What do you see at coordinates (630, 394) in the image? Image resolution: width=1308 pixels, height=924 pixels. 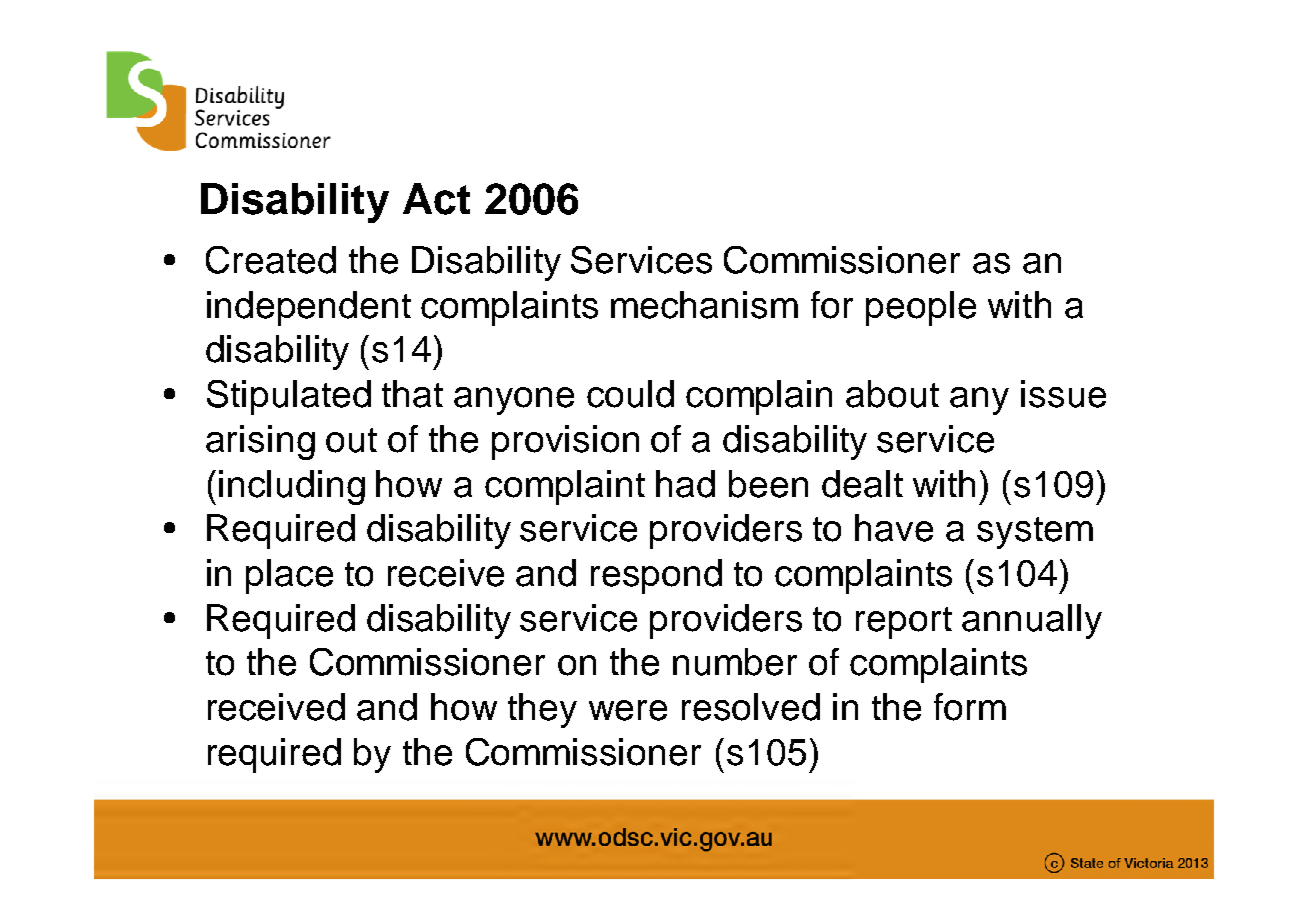 I see `could` at bounding box center [630, 394].
